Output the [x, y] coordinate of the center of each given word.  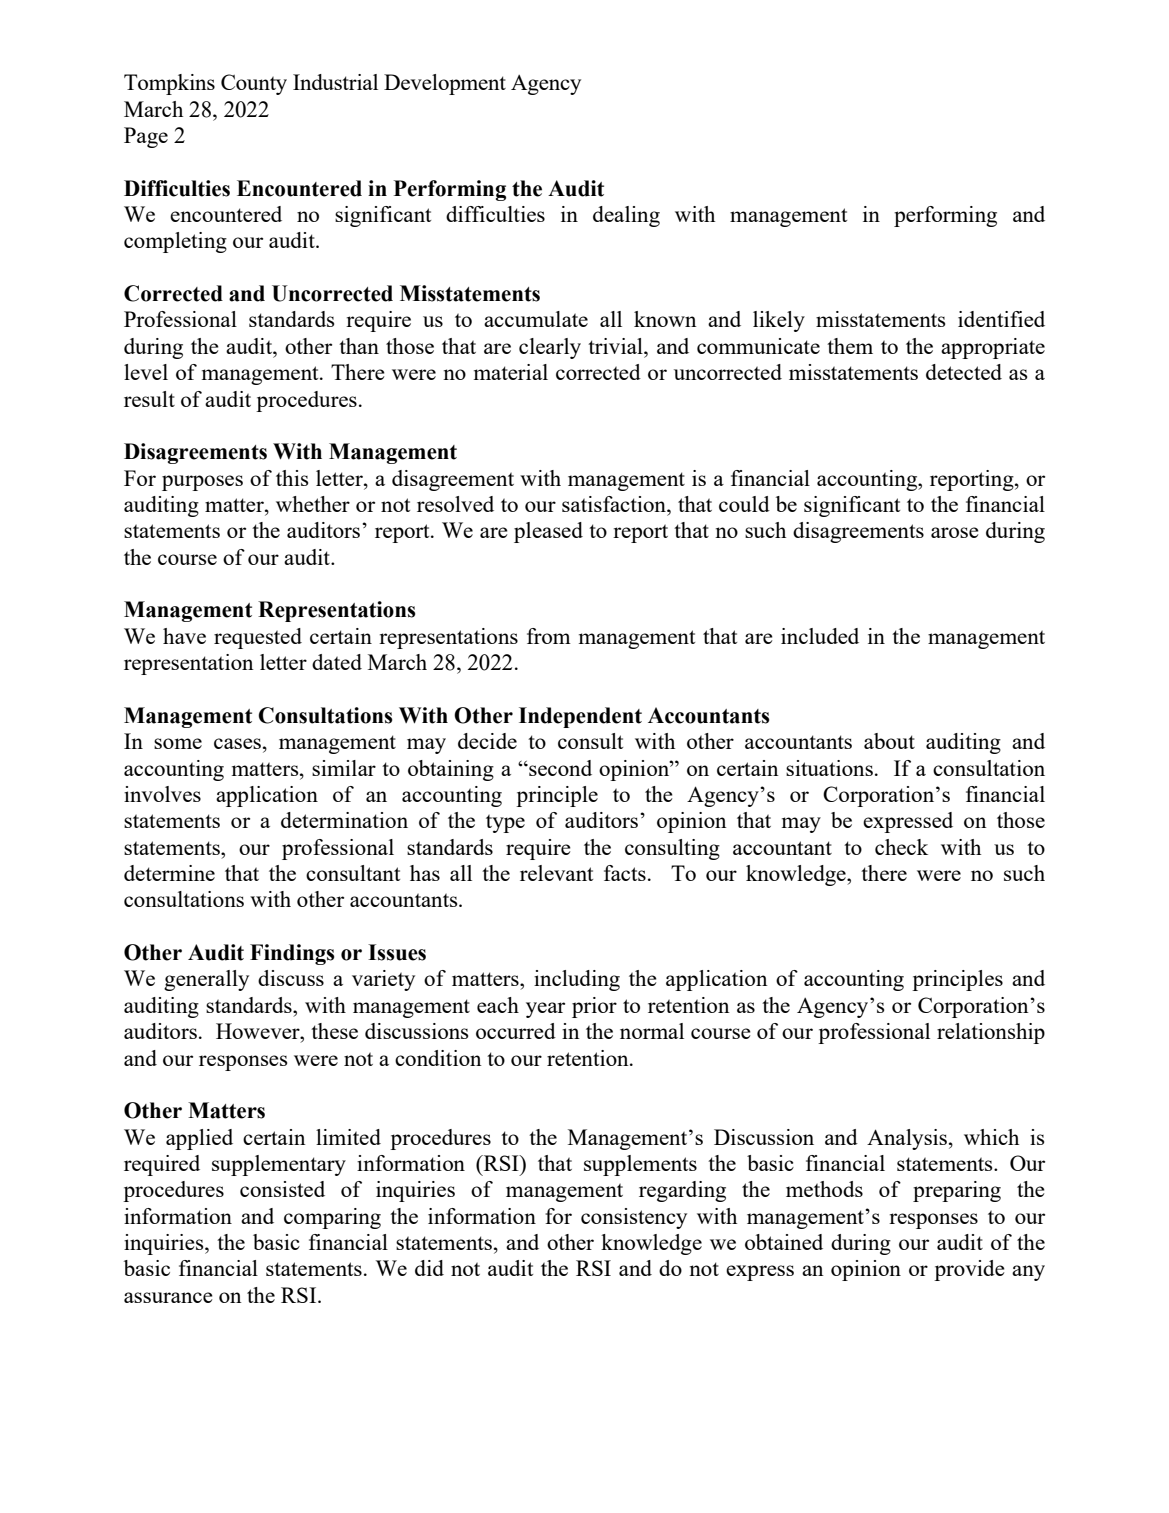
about [889, 741]
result [149, 399]
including [577, 980]
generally [206, 980]
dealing [626, 216]
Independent [580, 717]
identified [1001, 319]
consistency [634, 1218]
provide [969, 1270]
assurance [168, 1297]
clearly [550, 348]
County [254, 84]
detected [964, 372]
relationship [991, 1033]
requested [258, 638]
